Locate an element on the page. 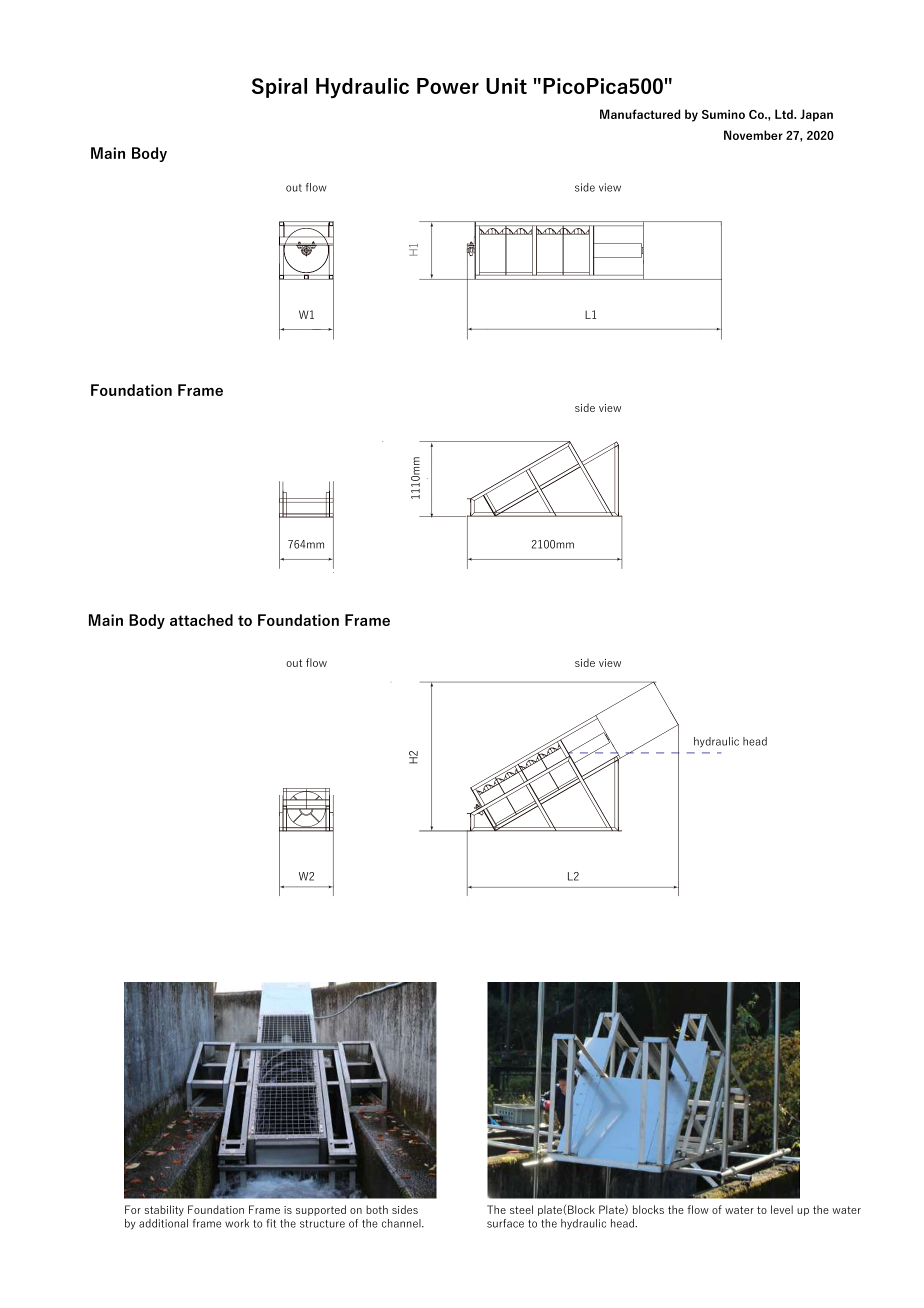 Image resolution: width=924 pixels, height=1308 pixels. Power is located at coordinates (448, 86).
